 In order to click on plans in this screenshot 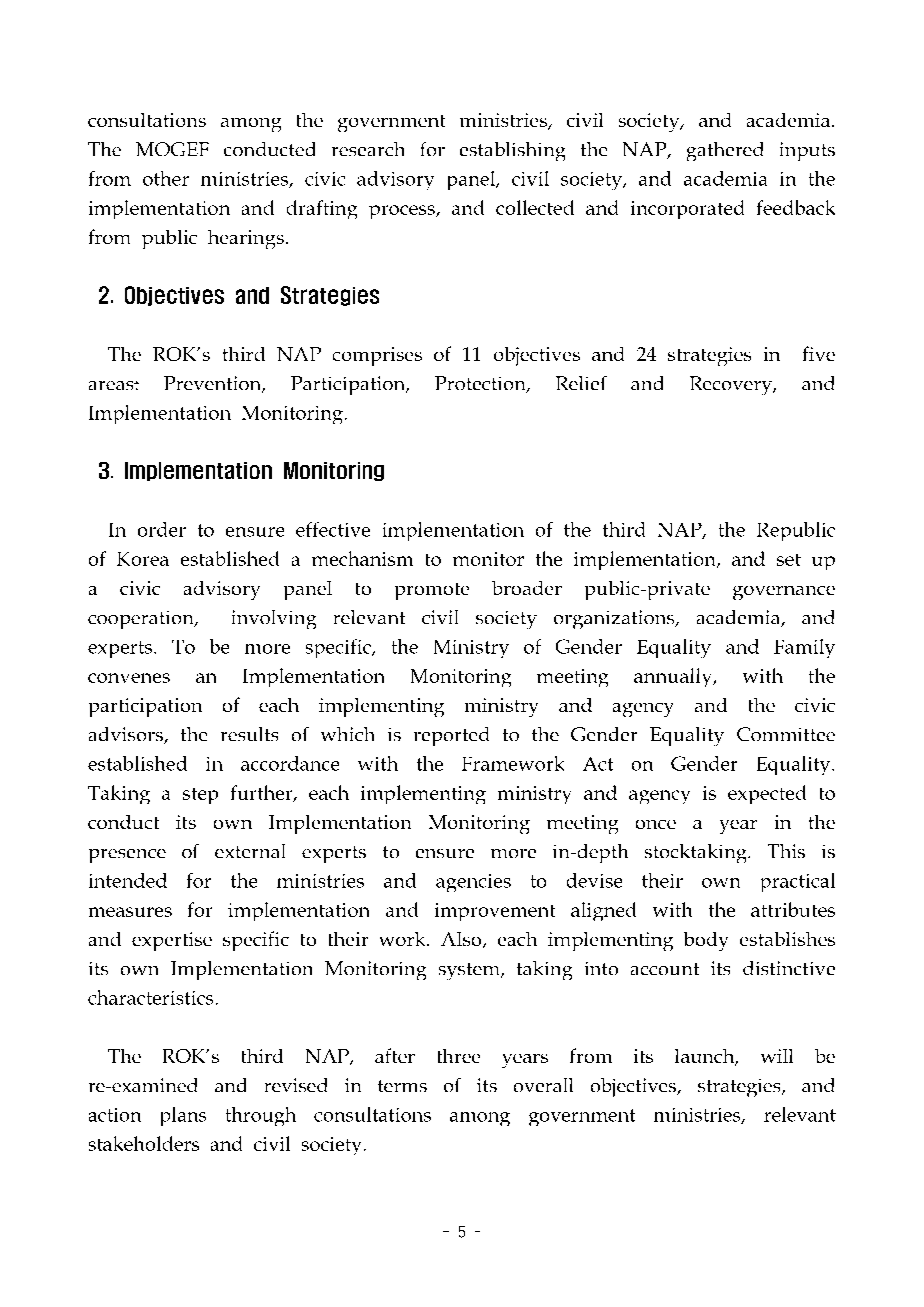, I will do `click(183, 1116)`.
